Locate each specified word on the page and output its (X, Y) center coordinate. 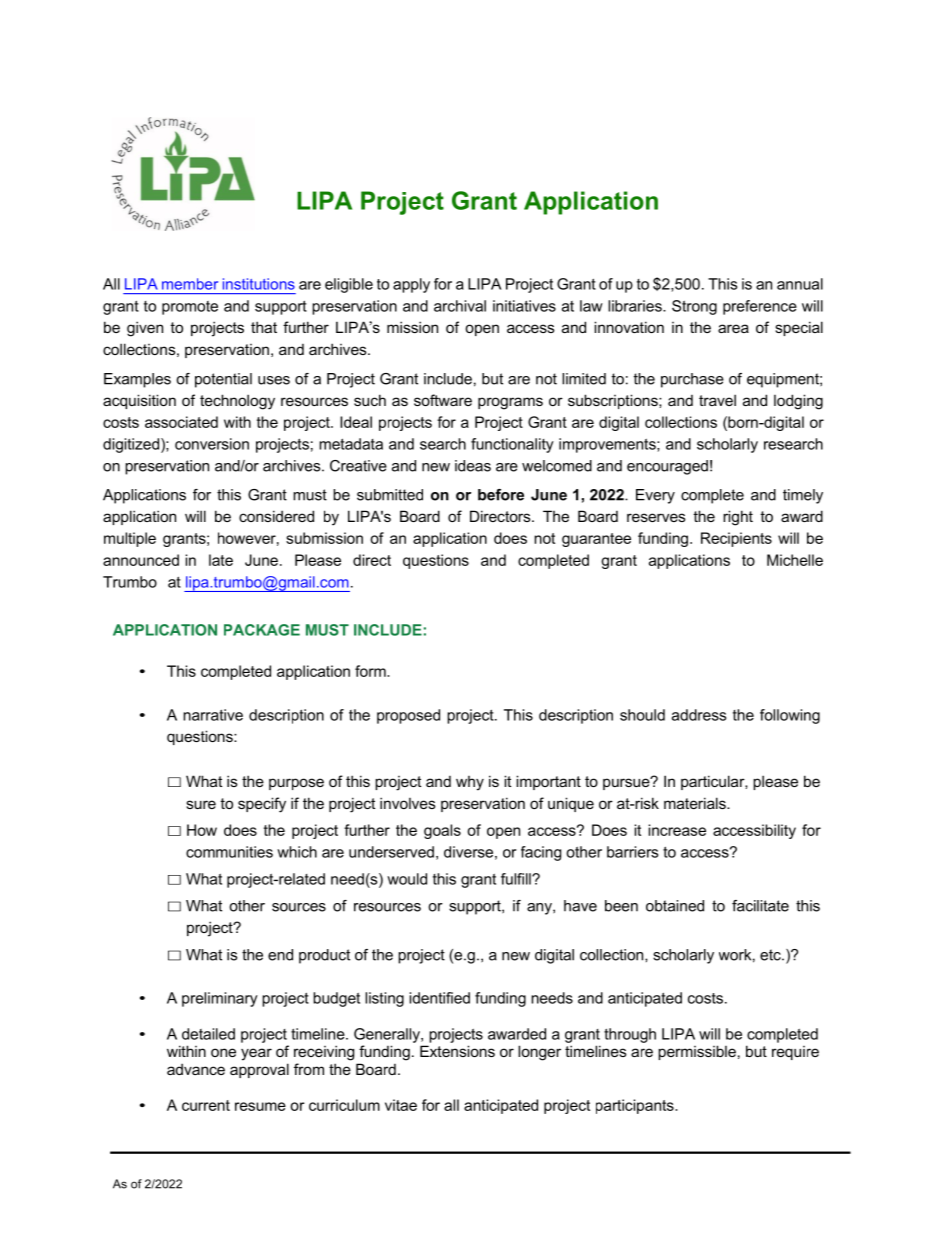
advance (196, 1069)
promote (190, 308)
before (501, 495)
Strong (694, 307)
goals (442, 831)
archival (460, 306)
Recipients (736, 539)
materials (696, 803)
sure (201, 804)
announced (141, 560)
